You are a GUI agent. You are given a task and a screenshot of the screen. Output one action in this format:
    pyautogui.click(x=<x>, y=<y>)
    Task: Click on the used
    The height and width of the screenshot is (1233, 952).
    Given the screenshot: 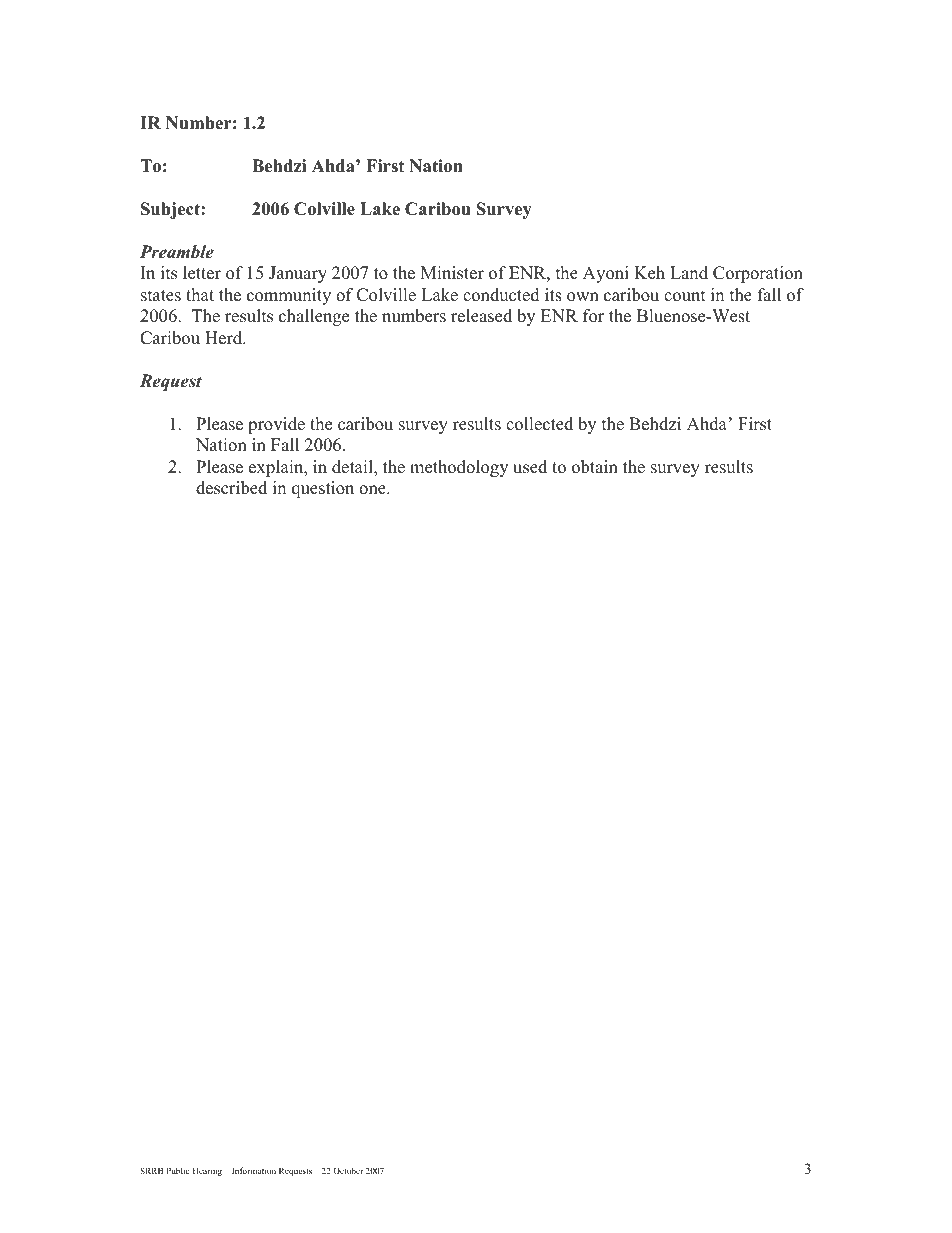 What is the action you would take?
    pyautogui.click(x=530, y=467)
